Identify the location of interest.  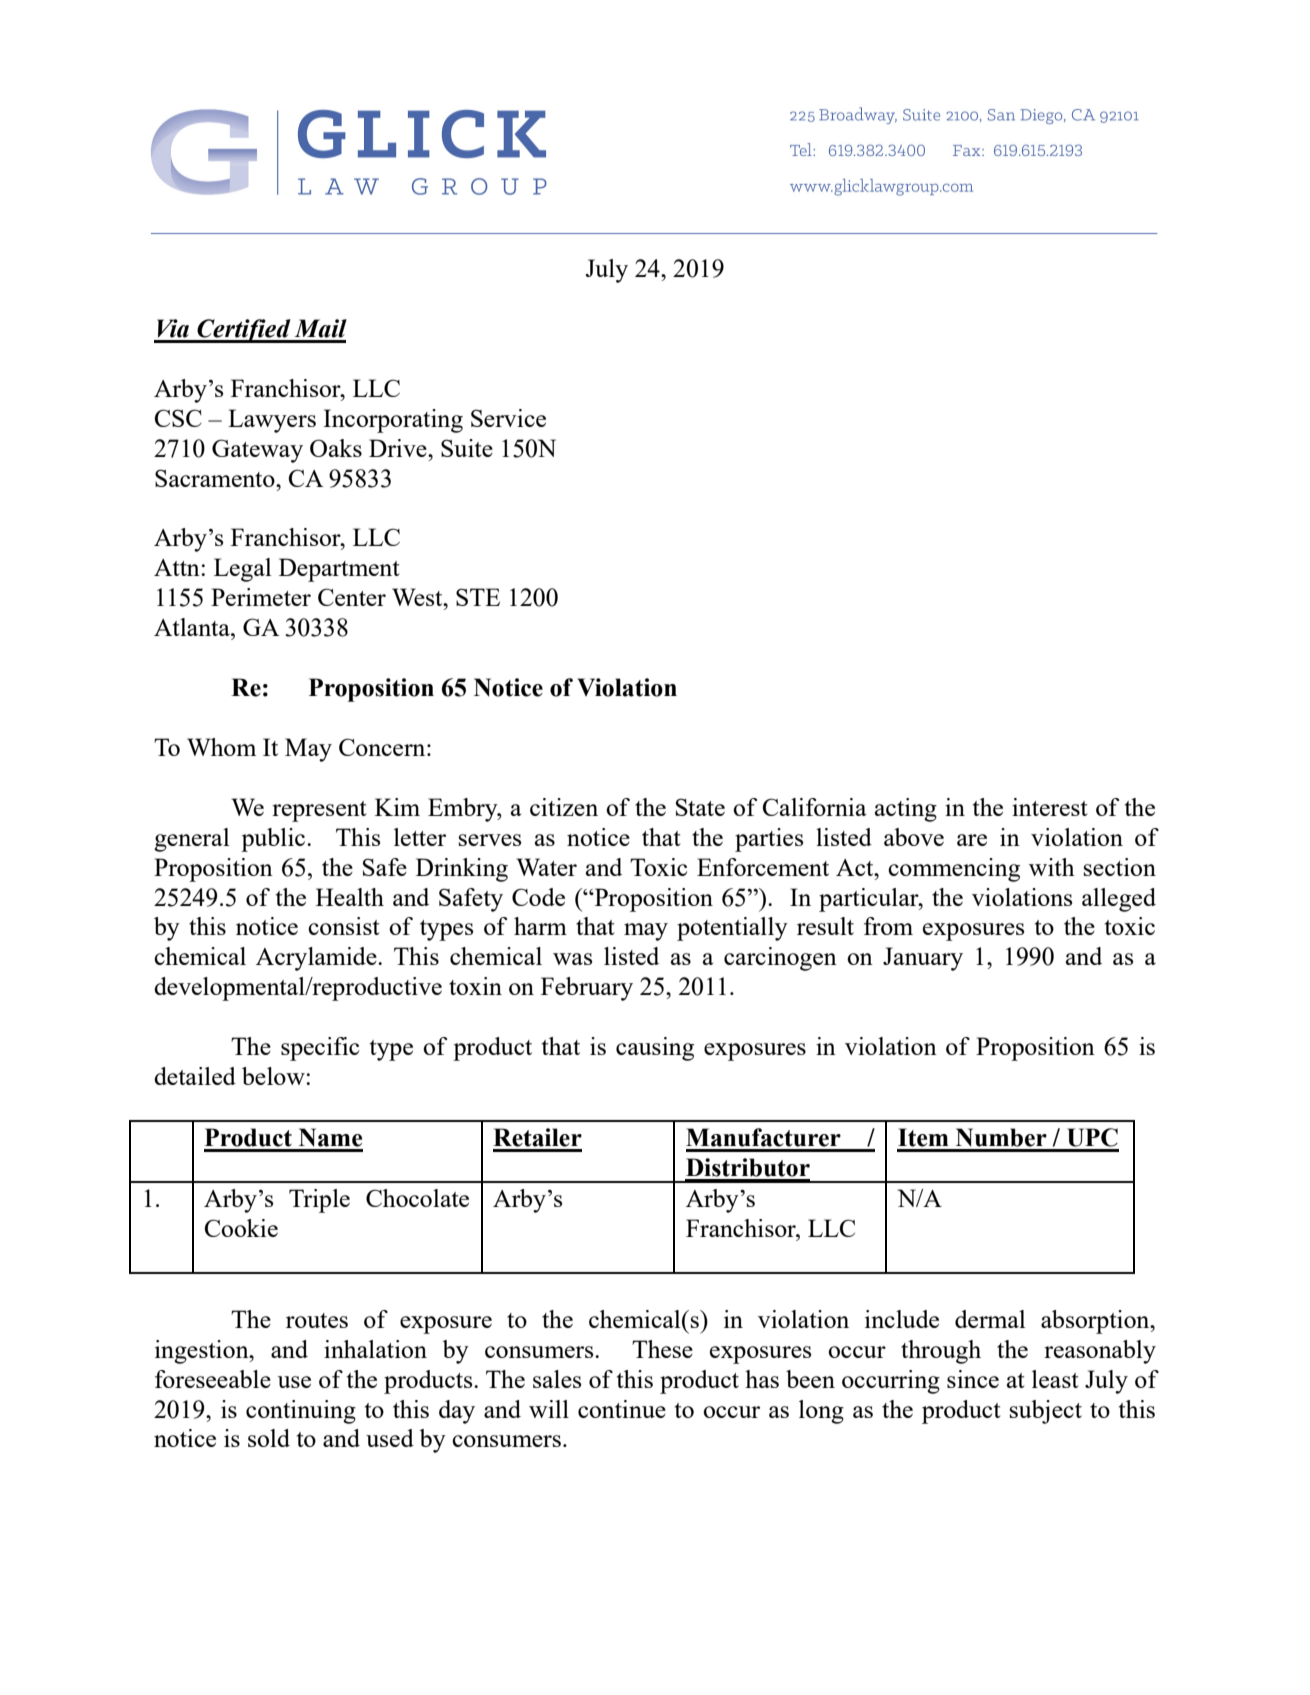
(1050, 807).
